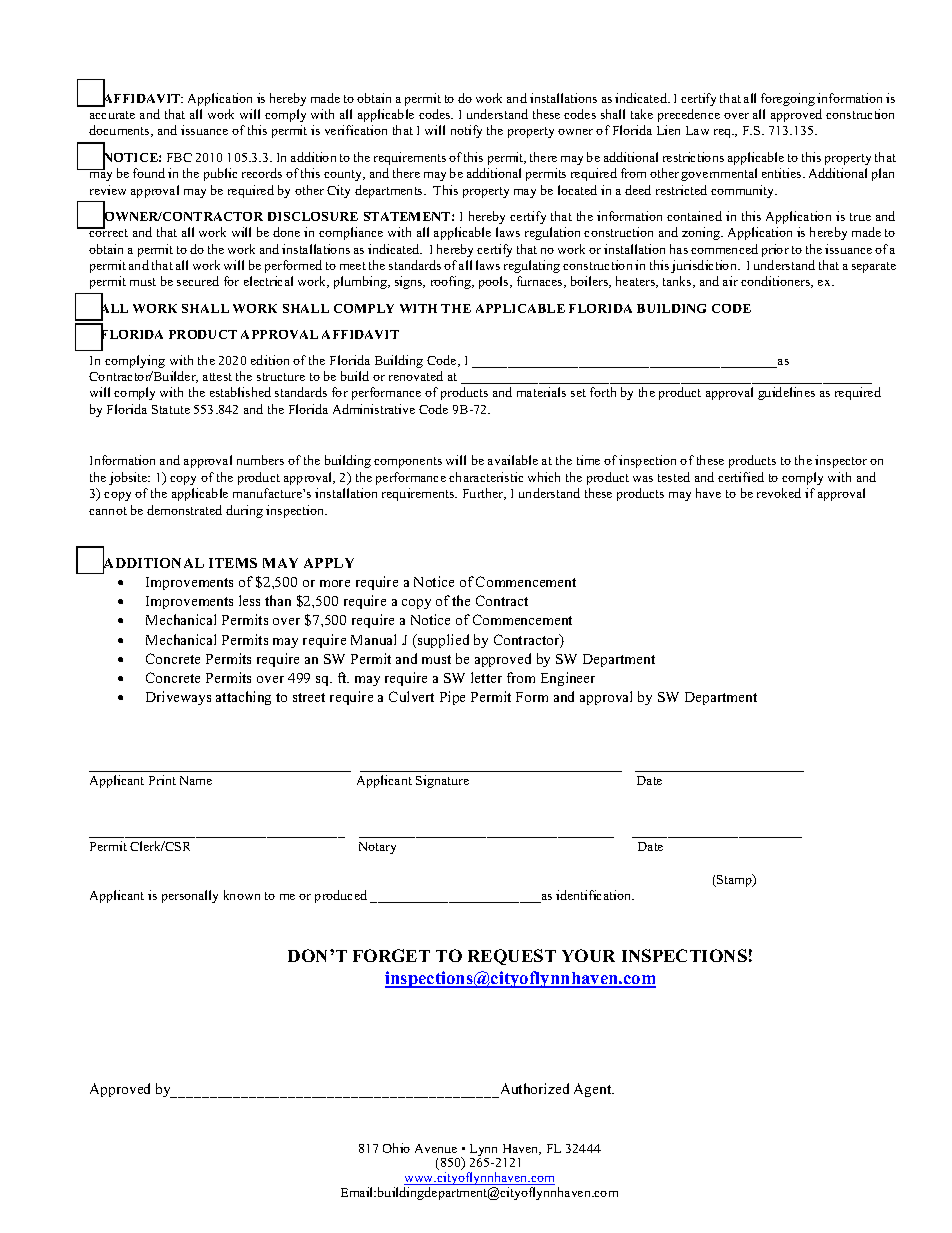 This screenshot has width=952, height=1233. What do you see at coordinates (786, 393) in the screenshot?
I see `guidelines` at bounding box center [786, 393].
